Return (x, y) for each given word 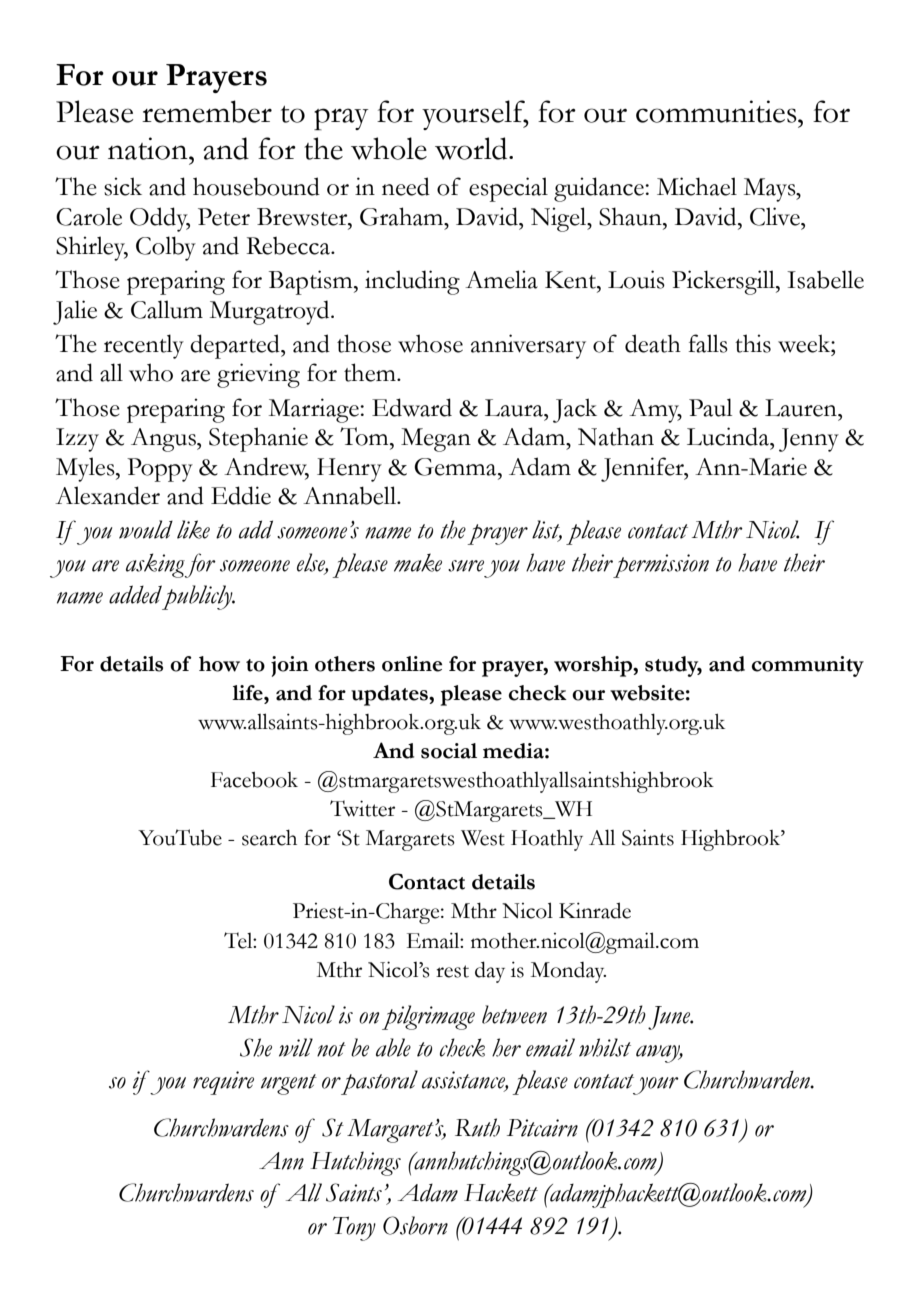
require (223, 1083)
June (670, 1018)
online (412, 664)
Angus (164, 440)
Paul (710, 407)
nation (149, 148)
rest (452, 971)
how (219, 664)
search (269, 837)
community (807, 666)
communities (717, 111)
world (472, 148)
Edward (412, 407)
